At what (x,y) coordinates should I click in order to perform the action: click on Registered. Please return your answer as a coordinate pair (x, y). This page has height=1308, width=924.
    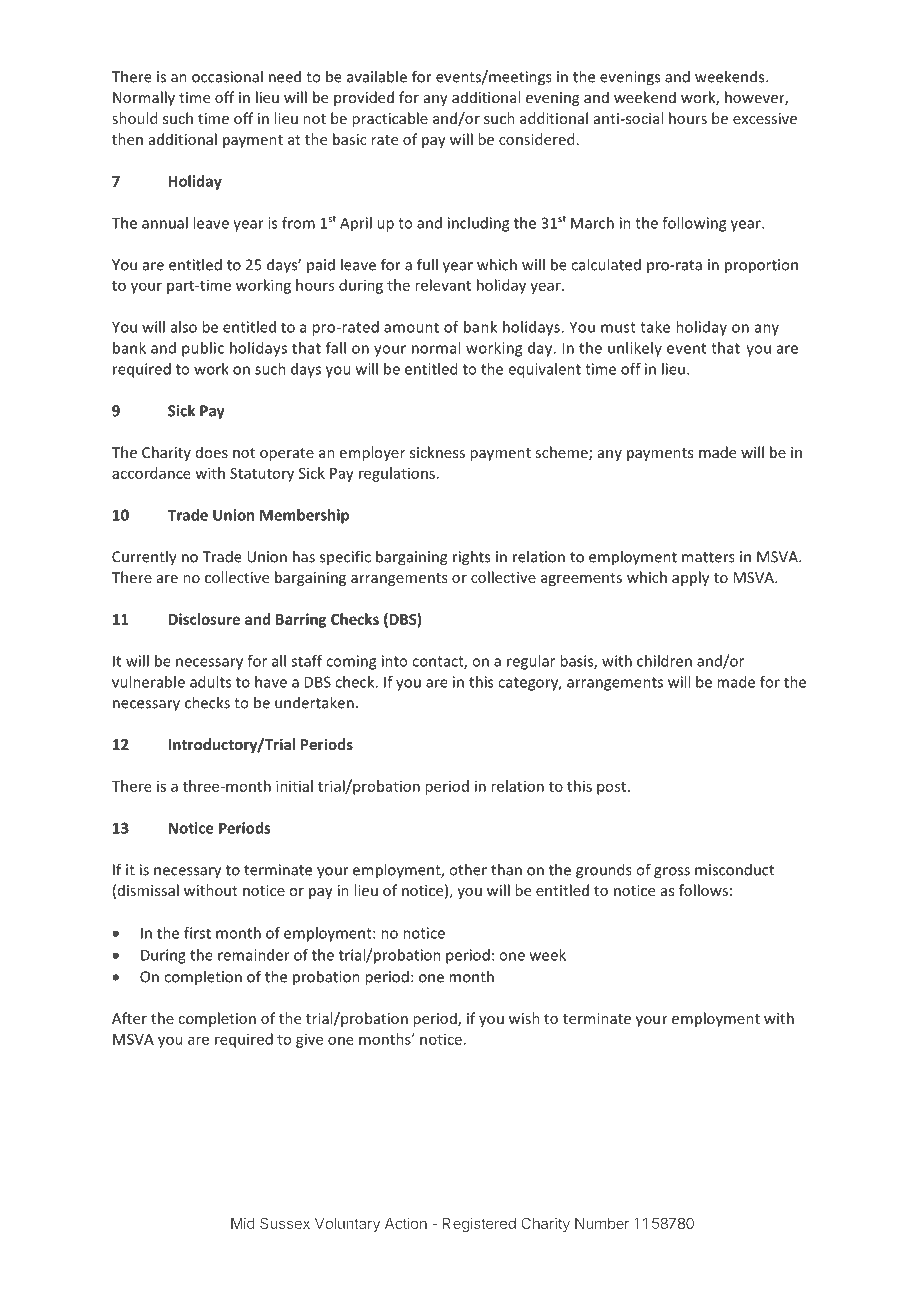
    Looking at the image, I should click on (479, 1224).
